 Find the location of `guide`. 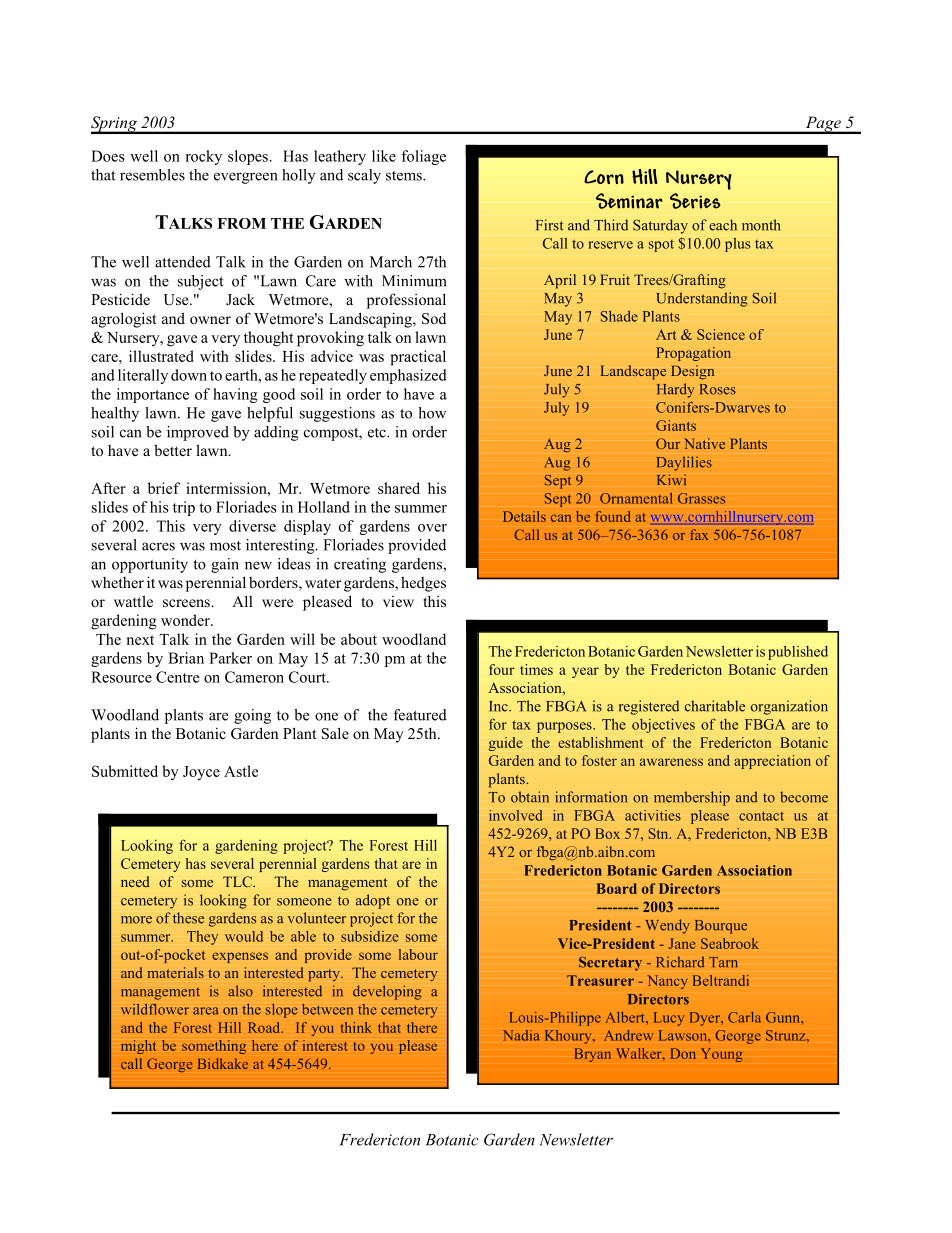

guide is located at coordinates (506, 744).
